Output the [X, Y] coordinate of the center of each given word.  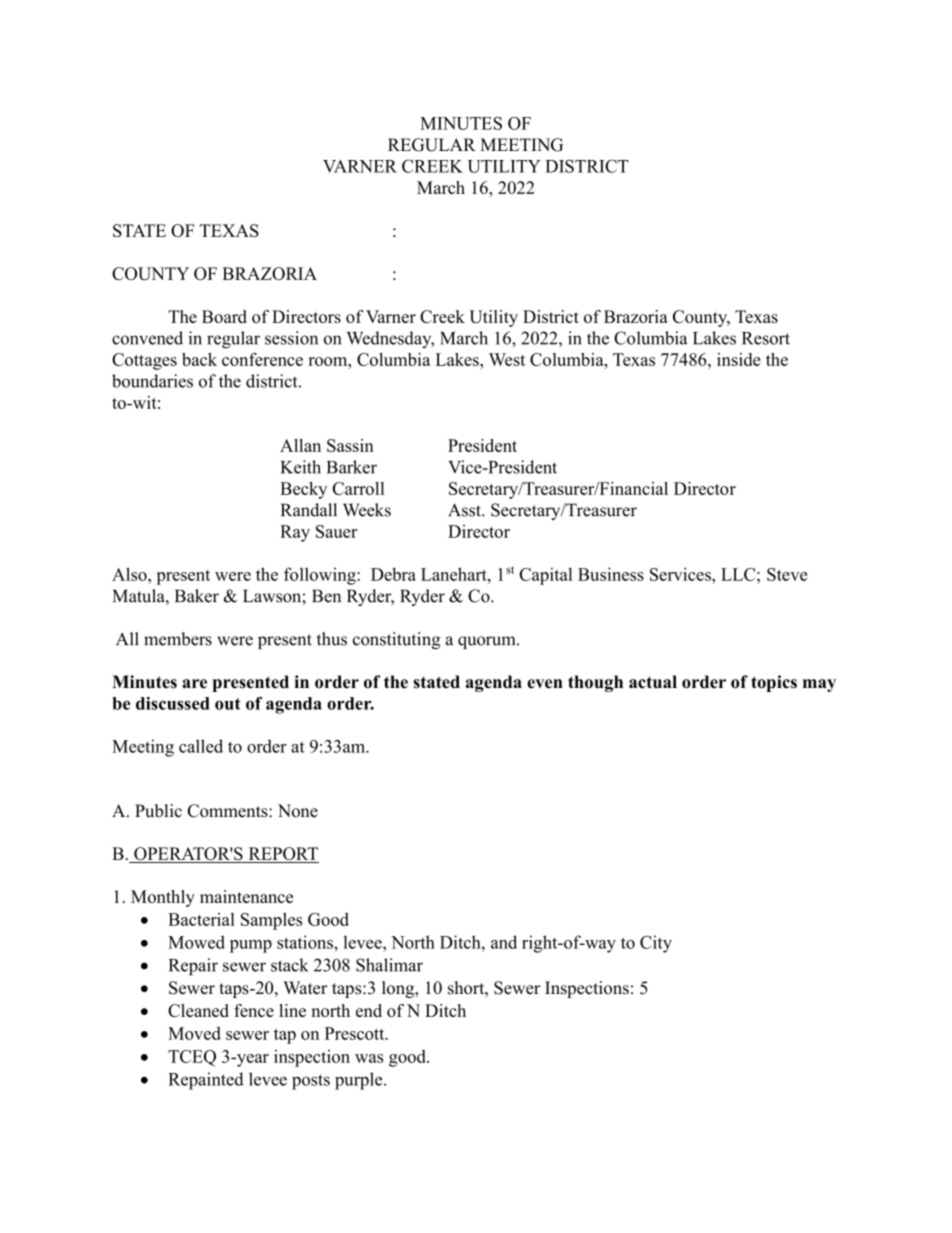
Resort [766, 338]
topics [774, 683]
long [399, 989]
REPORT [282, 855]
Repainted [206, 1081]
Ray [295, 533]
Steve [787, 574]
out [228, 704]
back [199, 359]
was [369, 1058]
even [545, 684]
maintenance [246, 896]
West [507, 359]
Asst [465, 510]
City [656, 944]
